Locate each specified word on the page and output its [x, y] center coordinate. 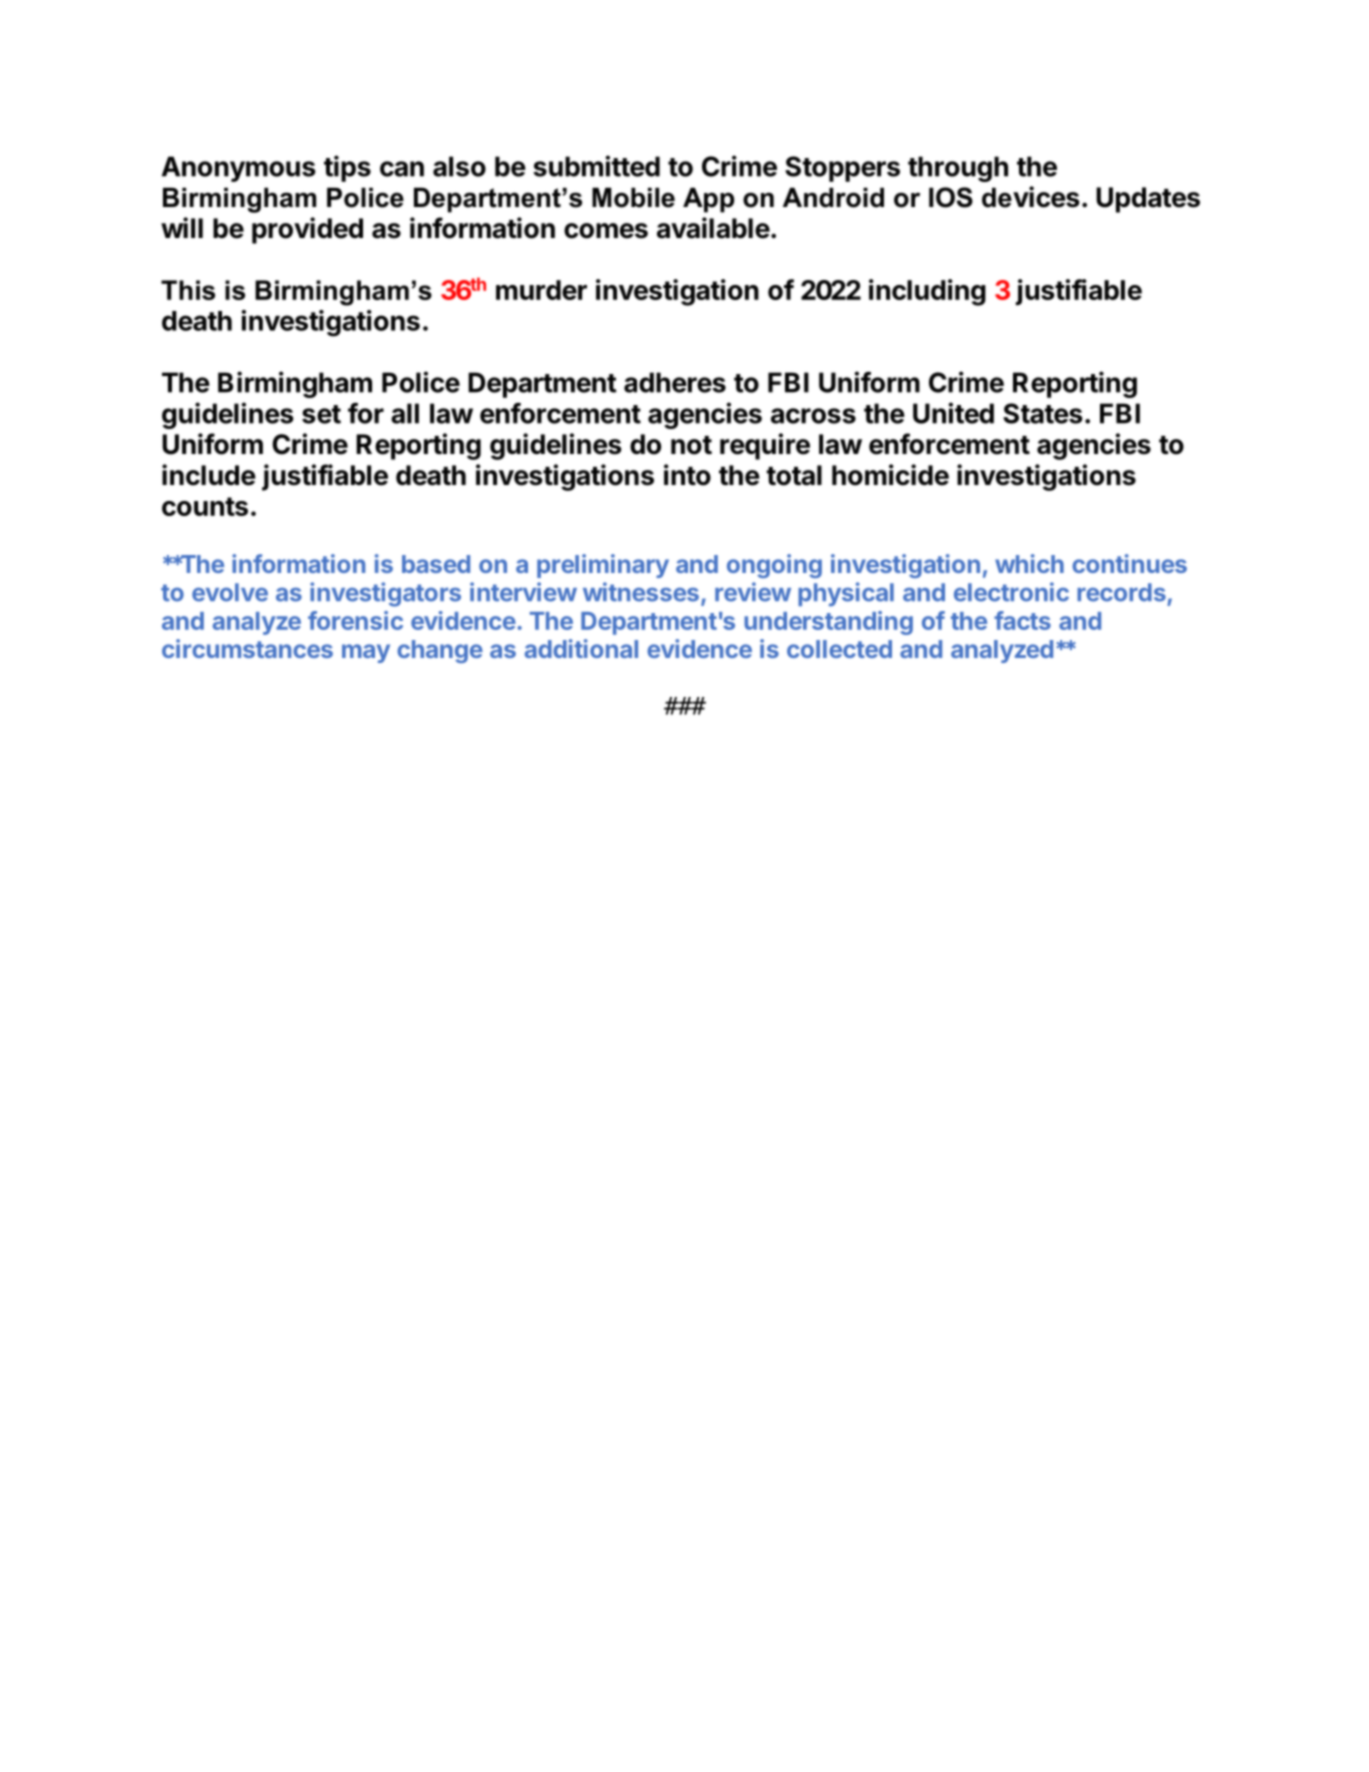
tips [347, 168]
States [1043, 413]
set [321, 414]
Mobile [633, 197]
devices [1031, 197]
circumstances [247, 648]
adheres [675, 382]
